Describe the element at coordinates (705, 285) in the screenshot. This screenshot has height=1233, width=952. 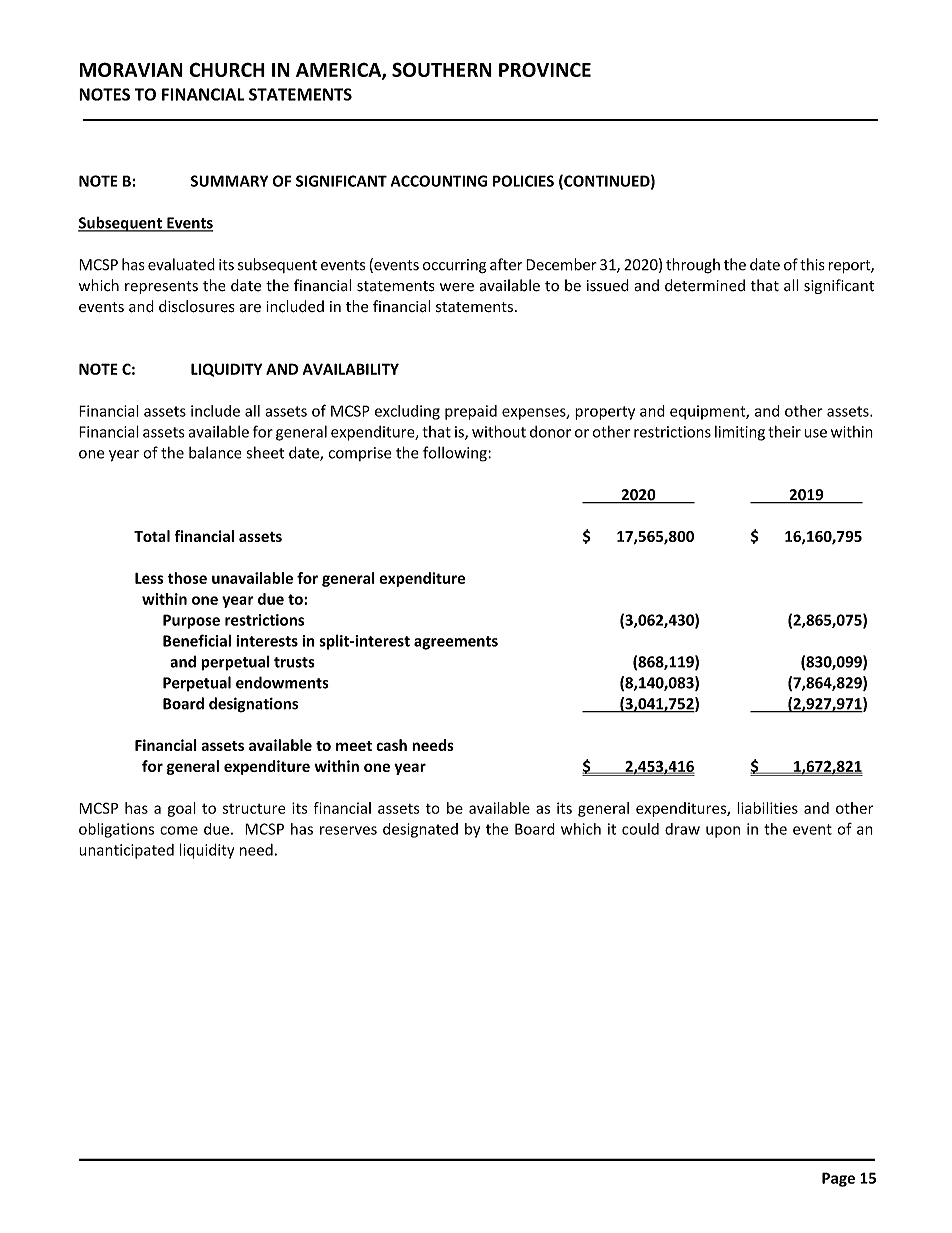
I see `determined` at that location.
